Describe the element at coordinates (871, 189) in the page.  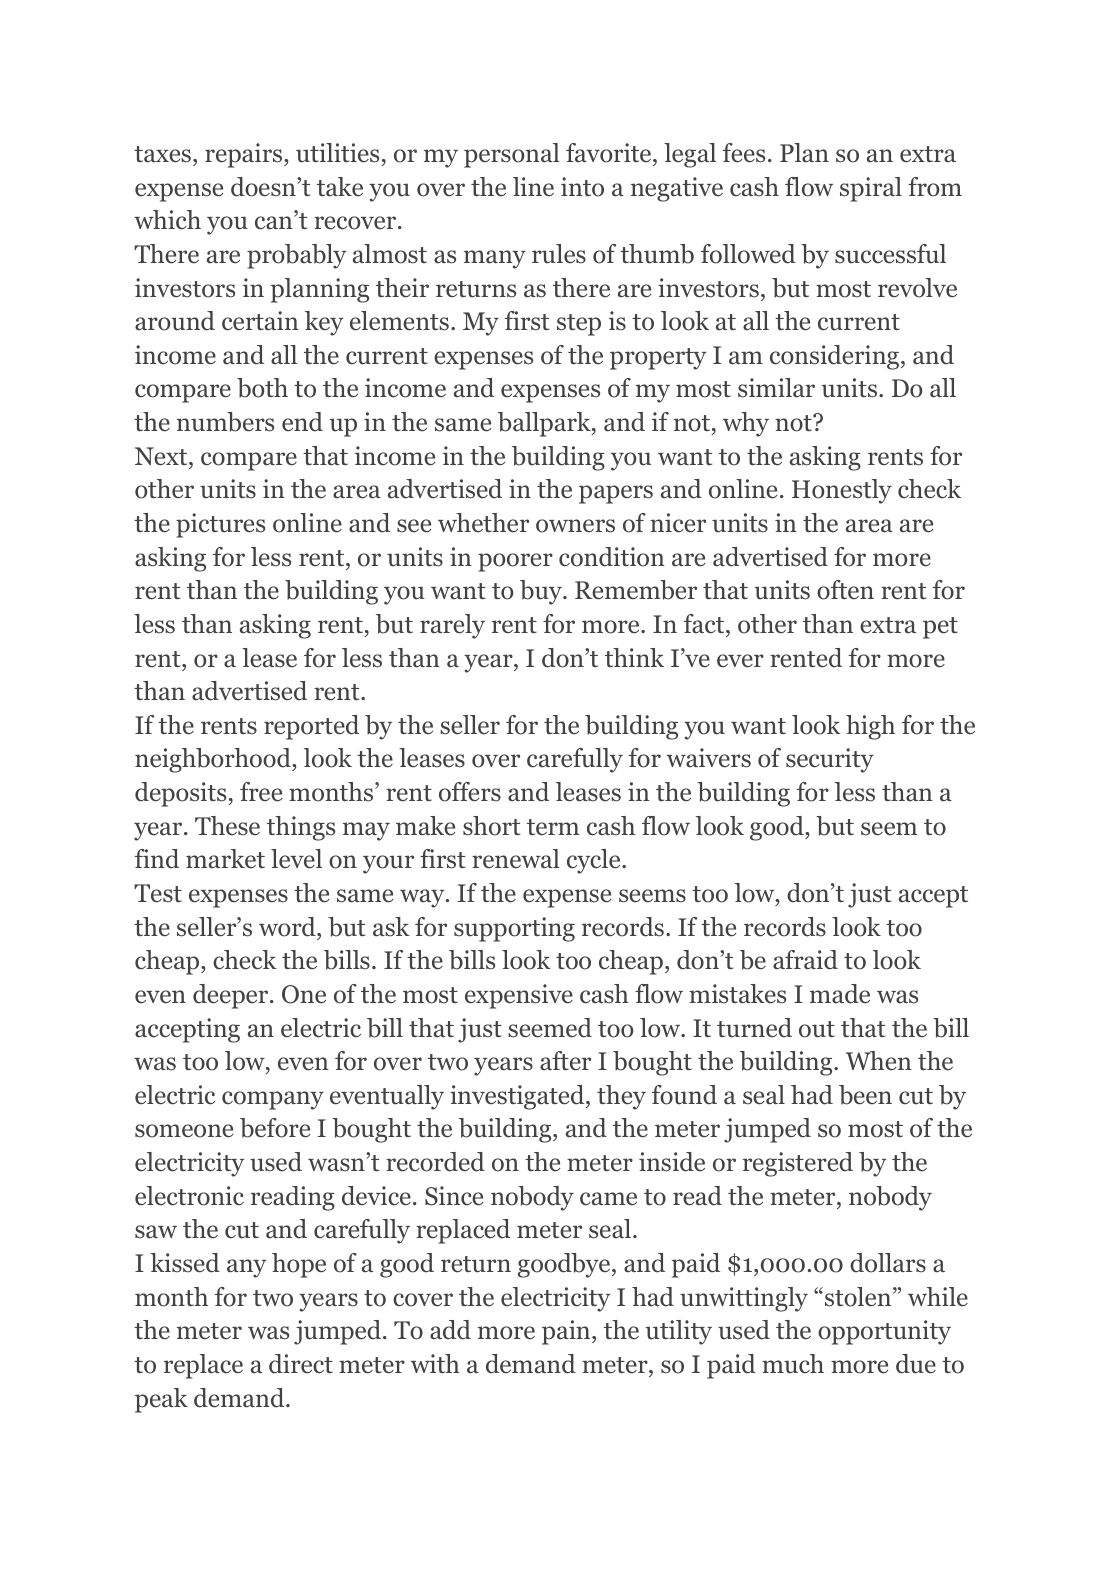
I see `spiral` at that location.
